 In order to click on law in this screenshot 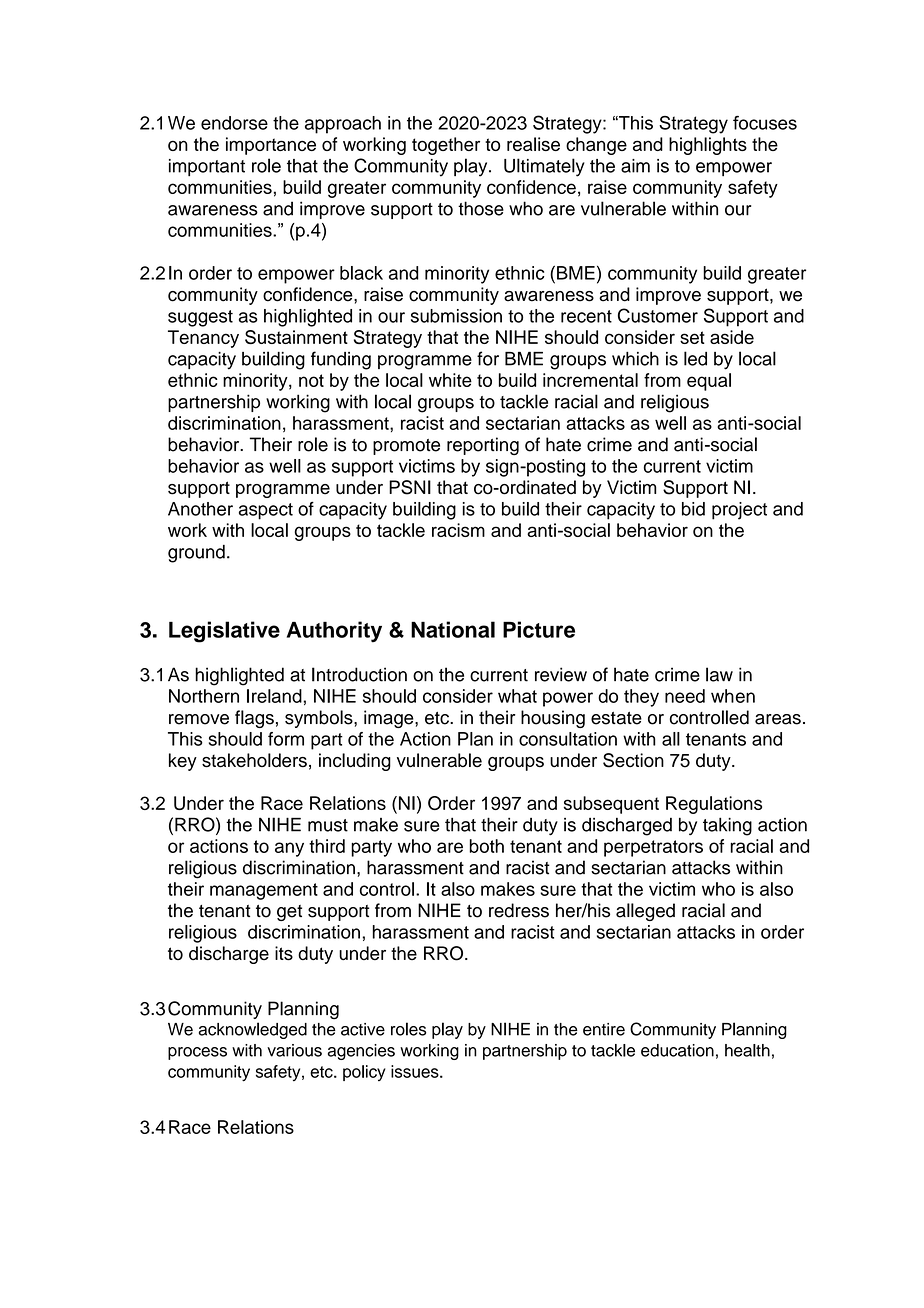, I will do `click(719, 674)`.
